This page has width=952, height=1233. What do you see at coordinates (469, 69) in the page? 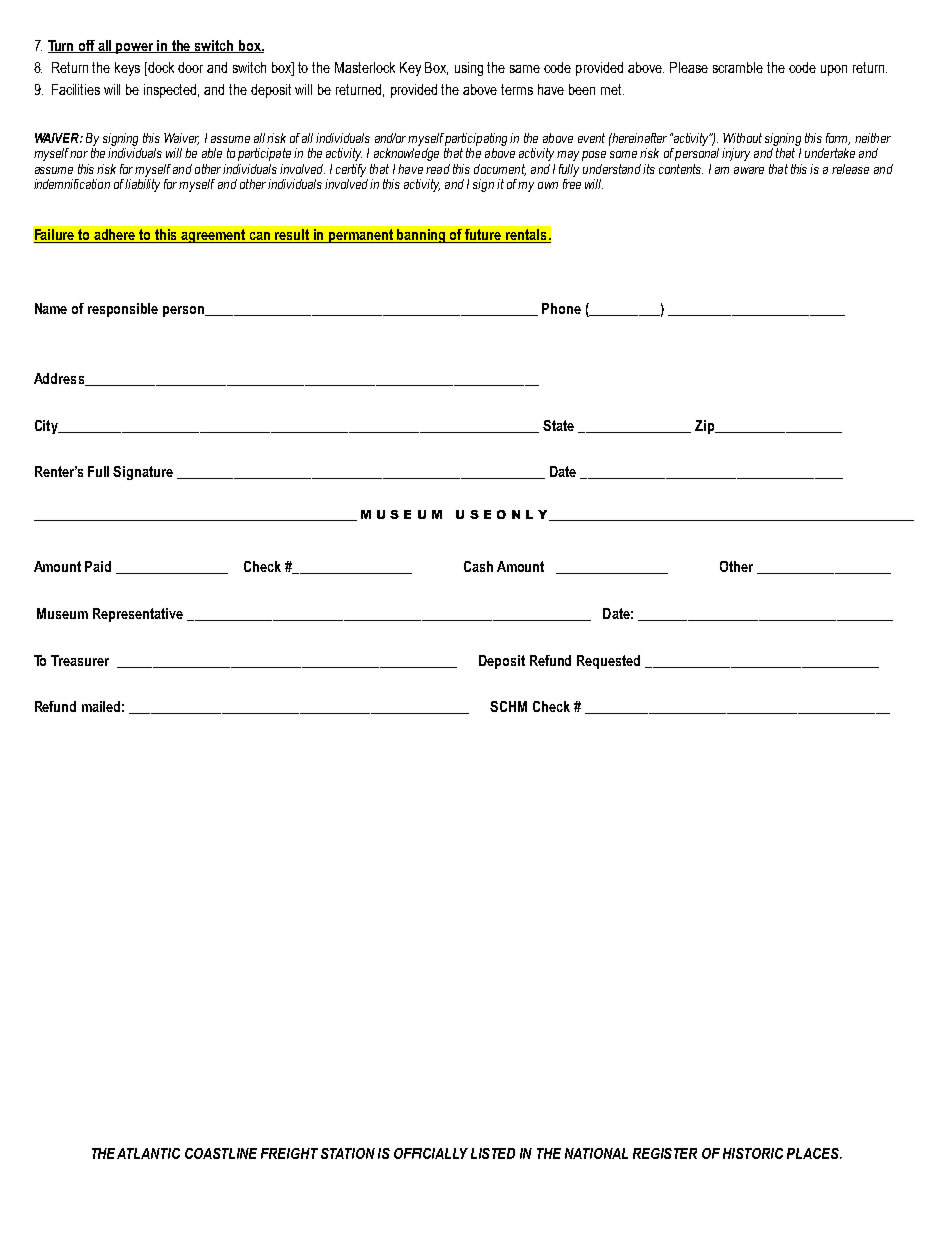
I see `using` at bounding box center [469, 69].
